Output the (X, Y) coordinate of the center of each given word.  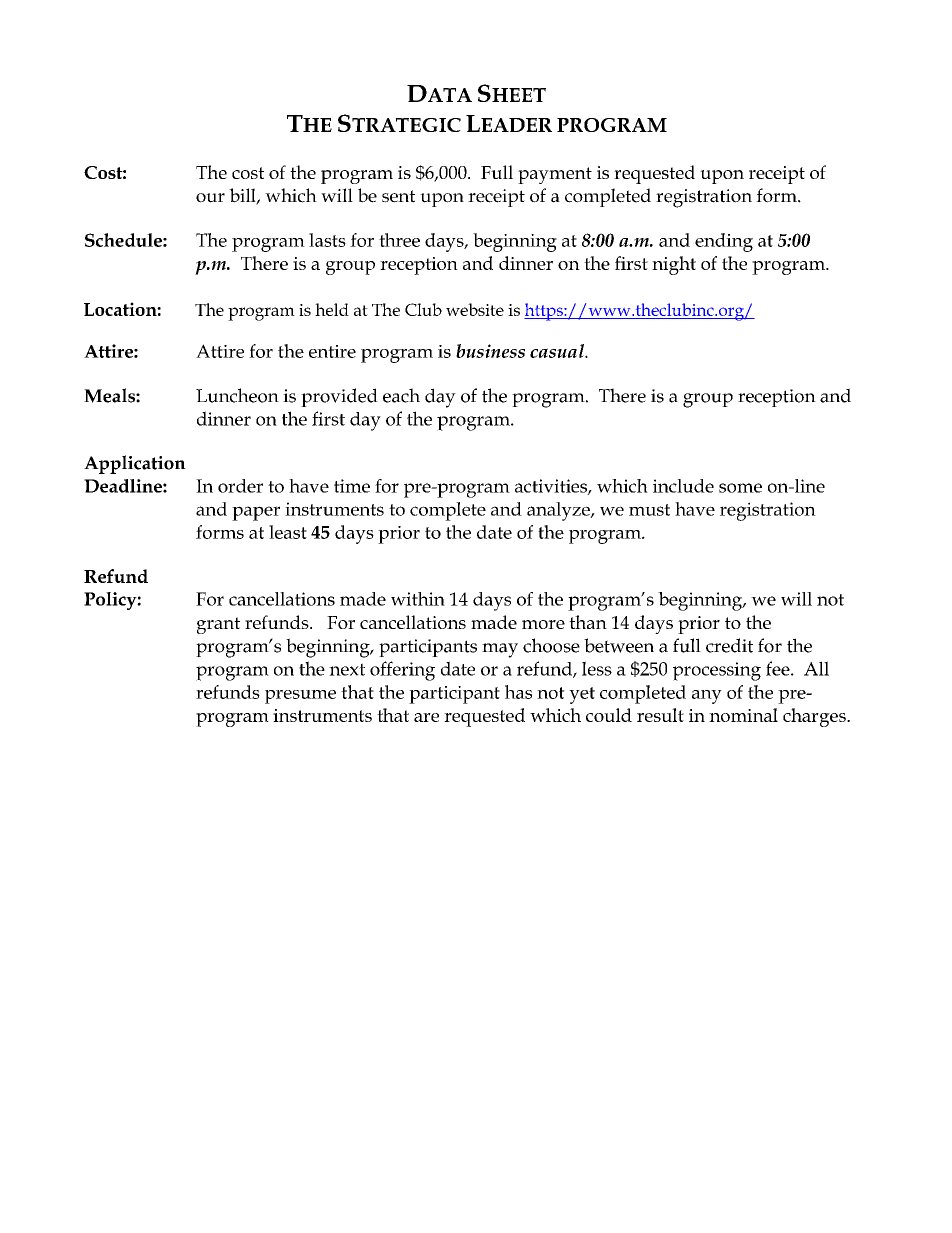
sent (398, 196)
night (674, 265)
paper (256, 513)
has (518, 692)
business (490, 351)
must (649, 510)
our (210, 198)
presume (300, 697)
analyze (559, 511)
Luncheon (237, 395)
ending (724, 242)
